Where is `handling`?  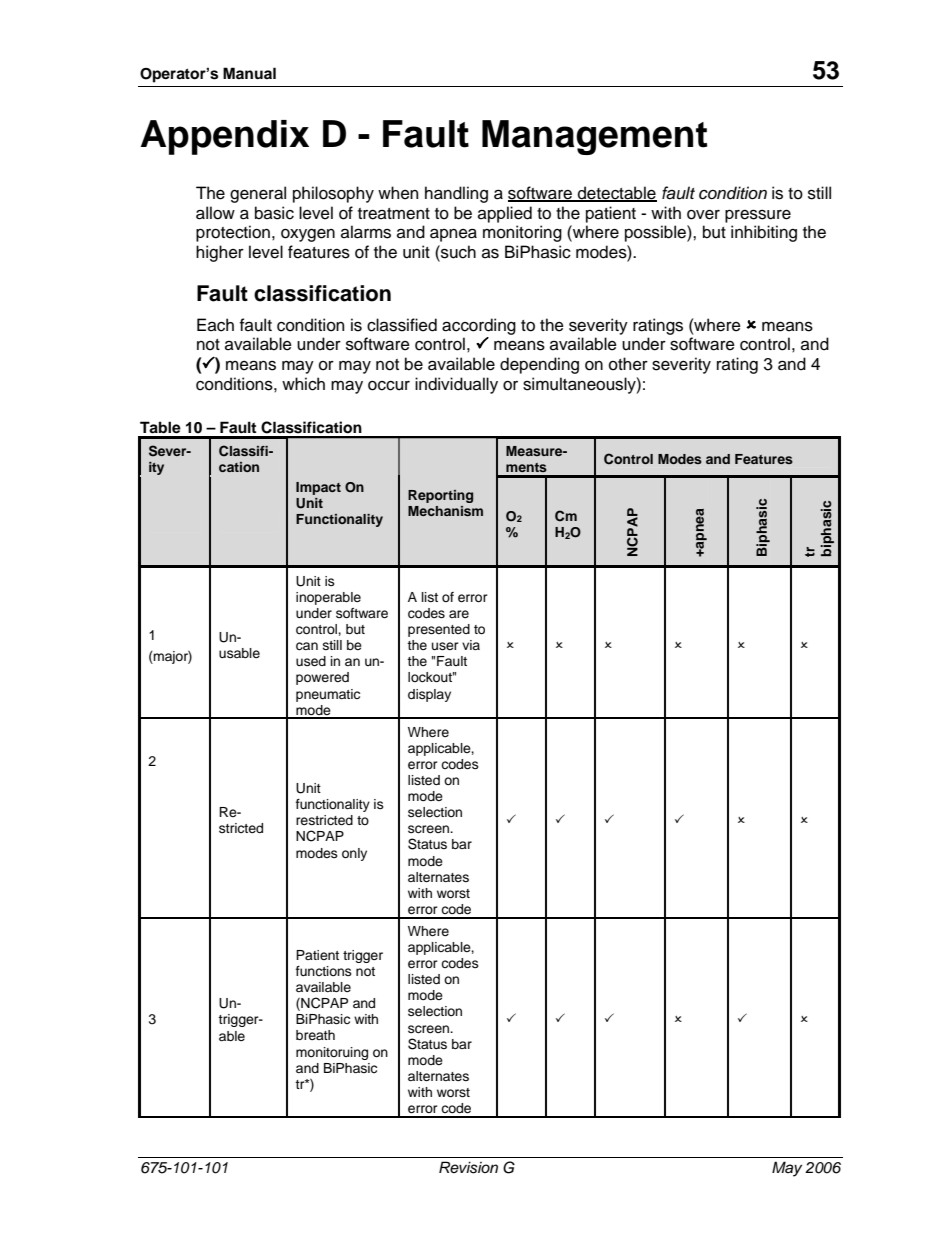 handling is located at coordinates (456, 194).
